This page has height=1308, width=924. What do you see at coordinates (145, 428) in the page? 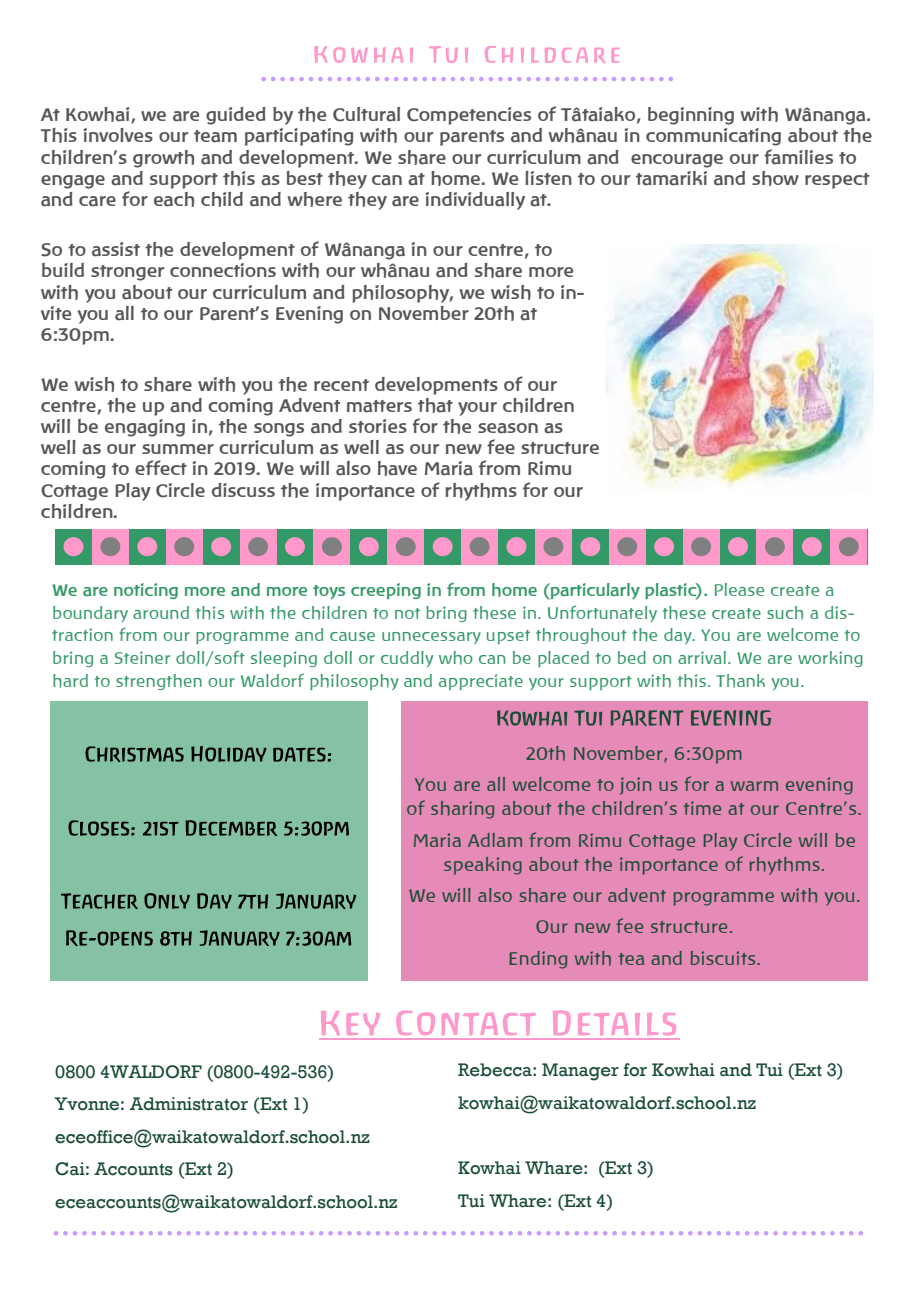
I see `engaging` at bounding box center [145, 428].
